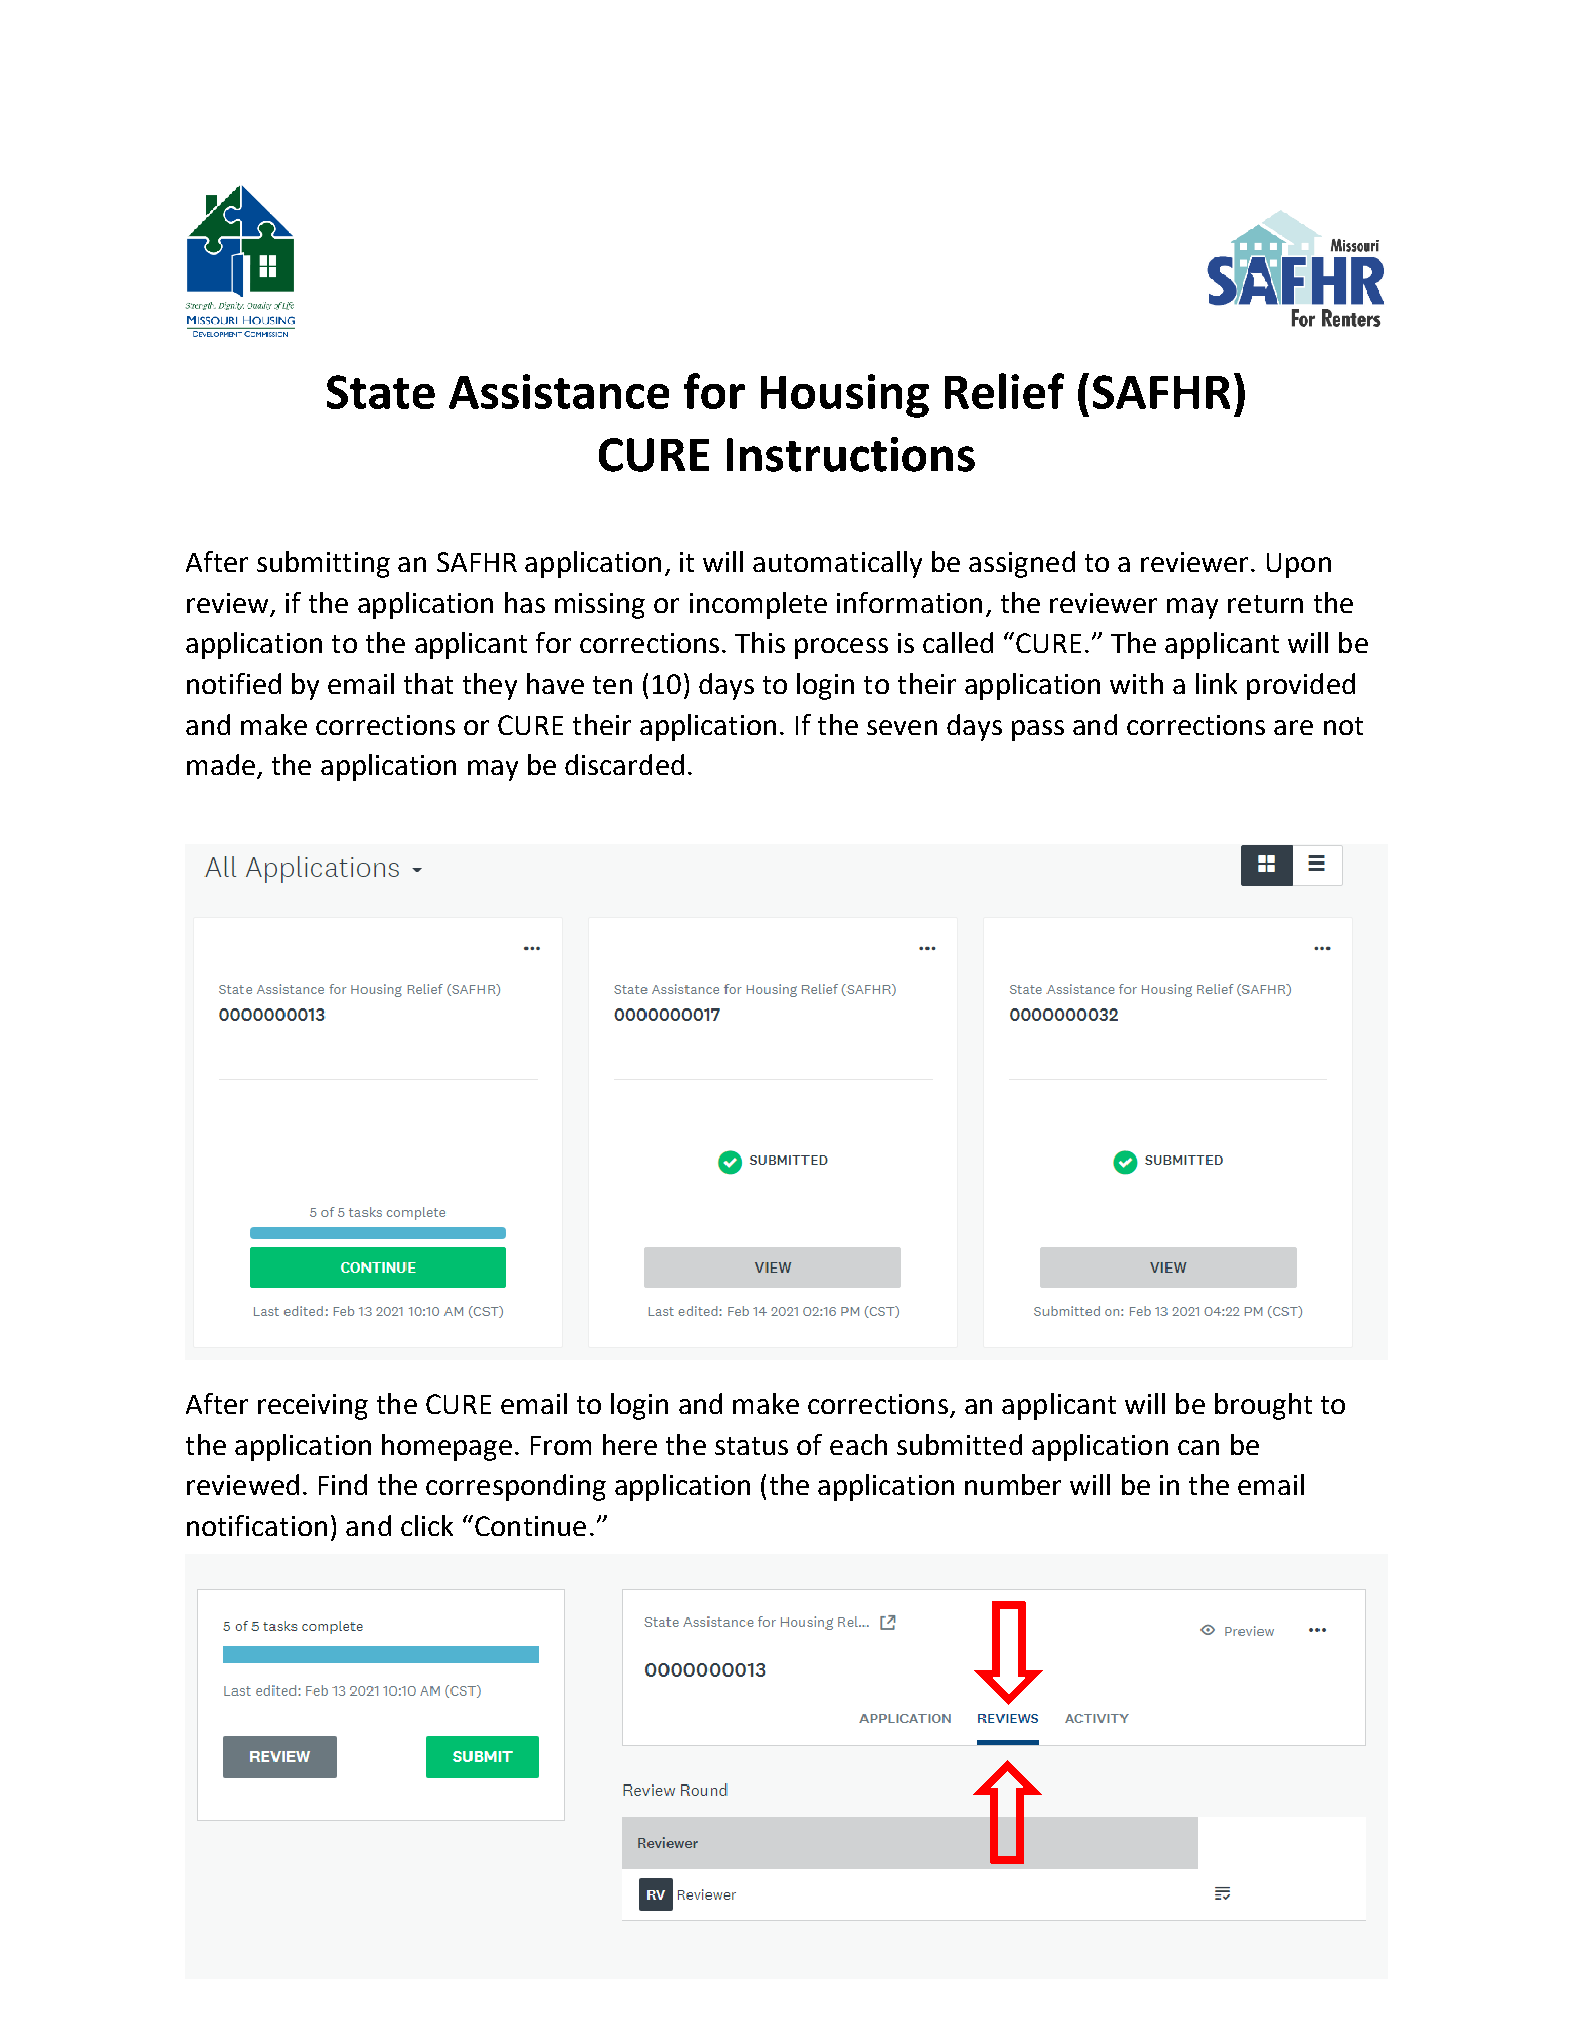 This page has height=2036, width=1573. I want to click on are, so click(1293, 727).
